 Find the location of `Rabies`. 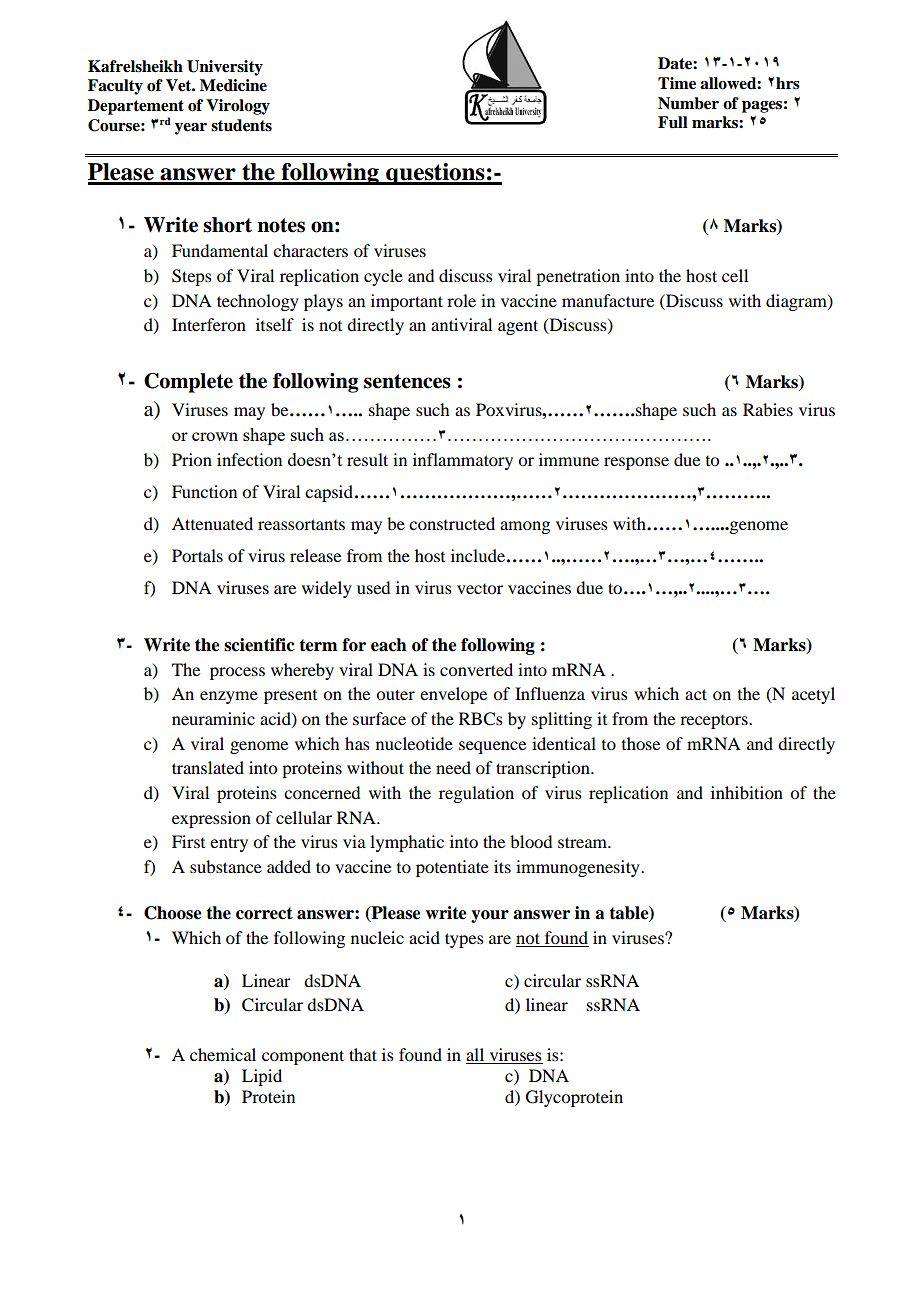

Rabies is located at coordinates (768, 409).
